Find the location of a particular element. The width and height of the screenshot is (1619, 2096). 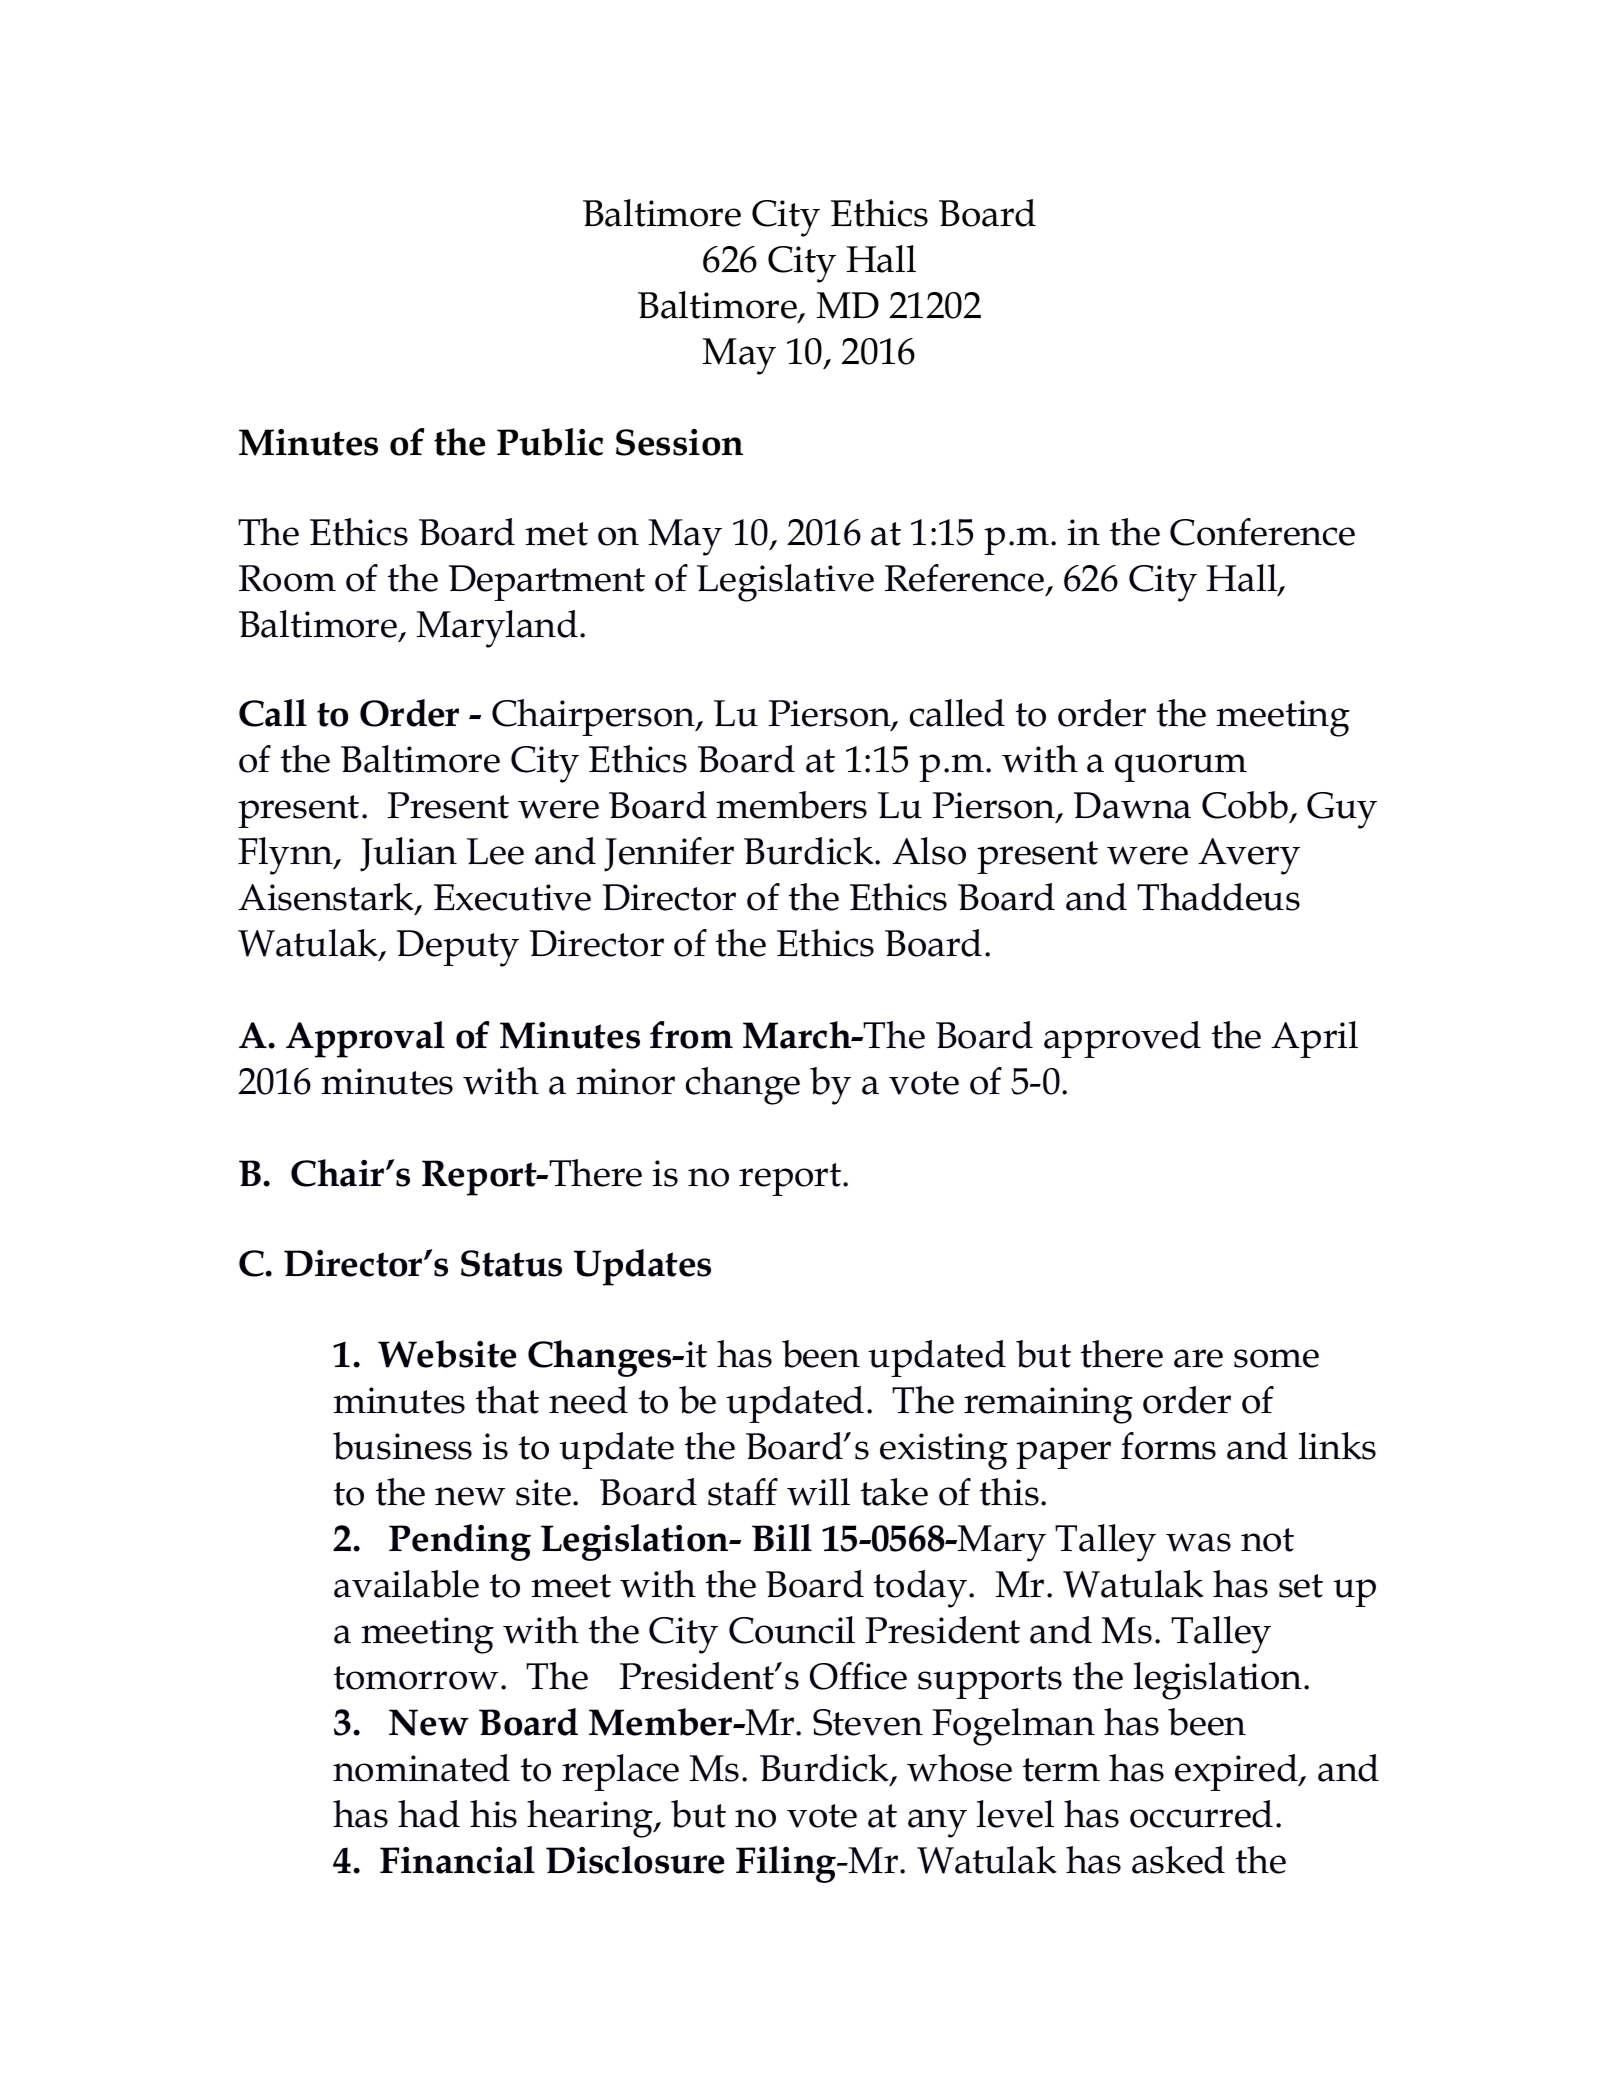

are is located at coordinates (1198, 1358).
